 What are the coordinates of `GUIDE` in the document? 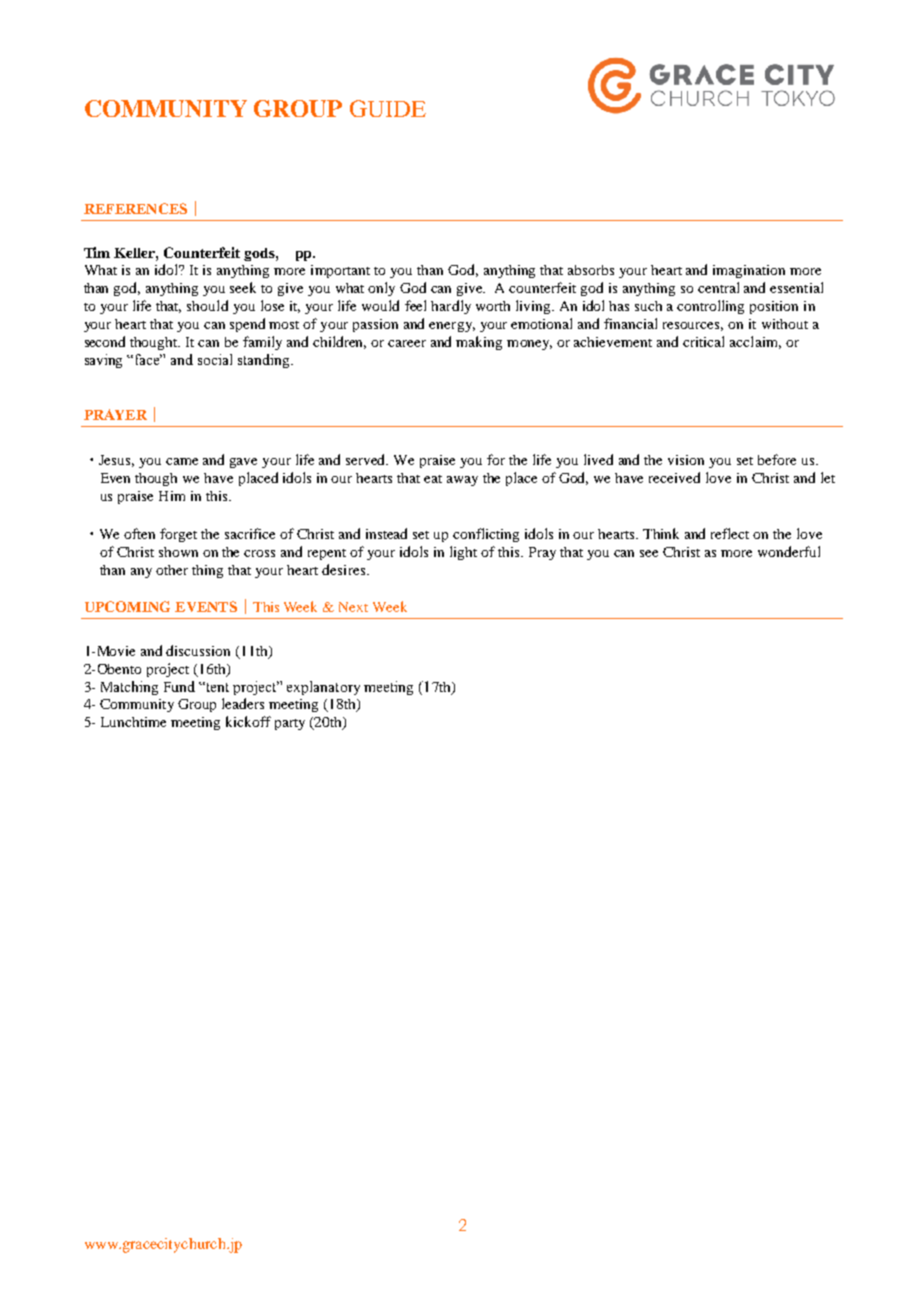 It's located at (388, 108).
